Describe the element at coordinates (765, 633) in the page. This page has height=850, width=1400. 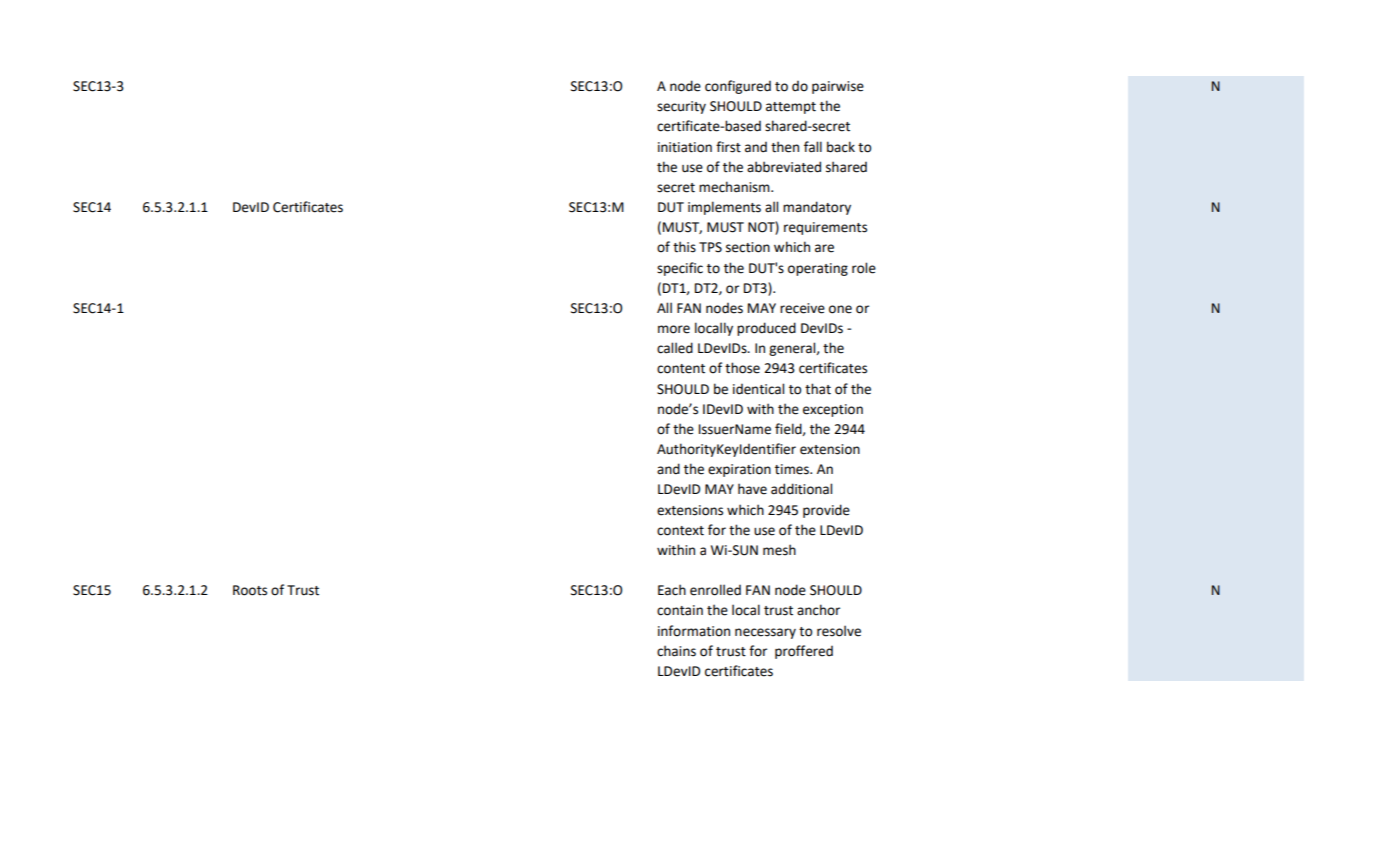
I see `necessary` at that location.
